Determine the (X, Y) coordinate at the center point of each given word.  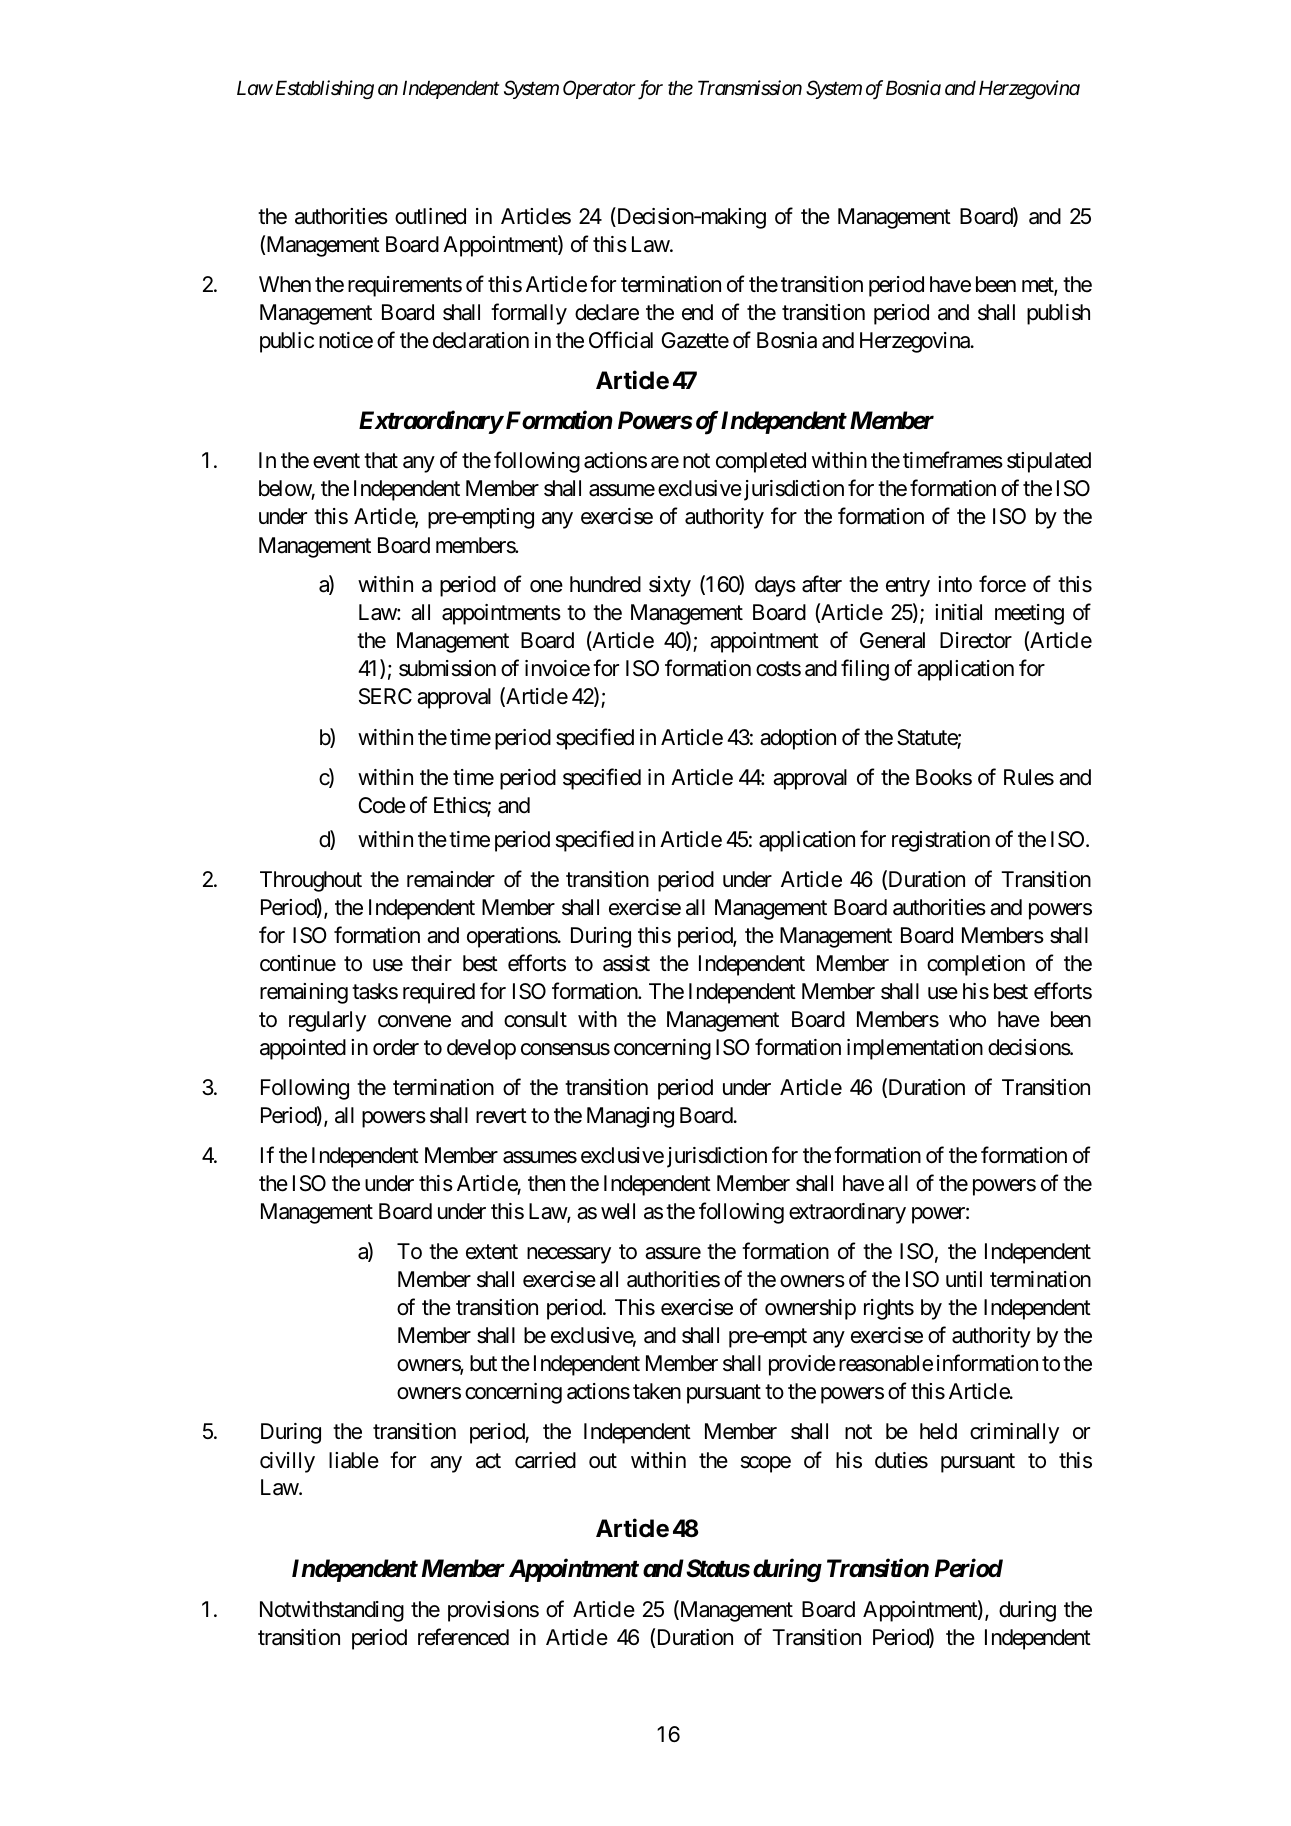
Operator (599, 89)
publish (1058, 314)
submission (447, 668)
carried (545, 1460)
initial (958, 612)
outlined (430, 216)
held (938, 1431)
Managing (630, 1117)
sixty (670, 586)
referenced (463, 1637)
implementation (915, 1049)
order (396, 1047)
